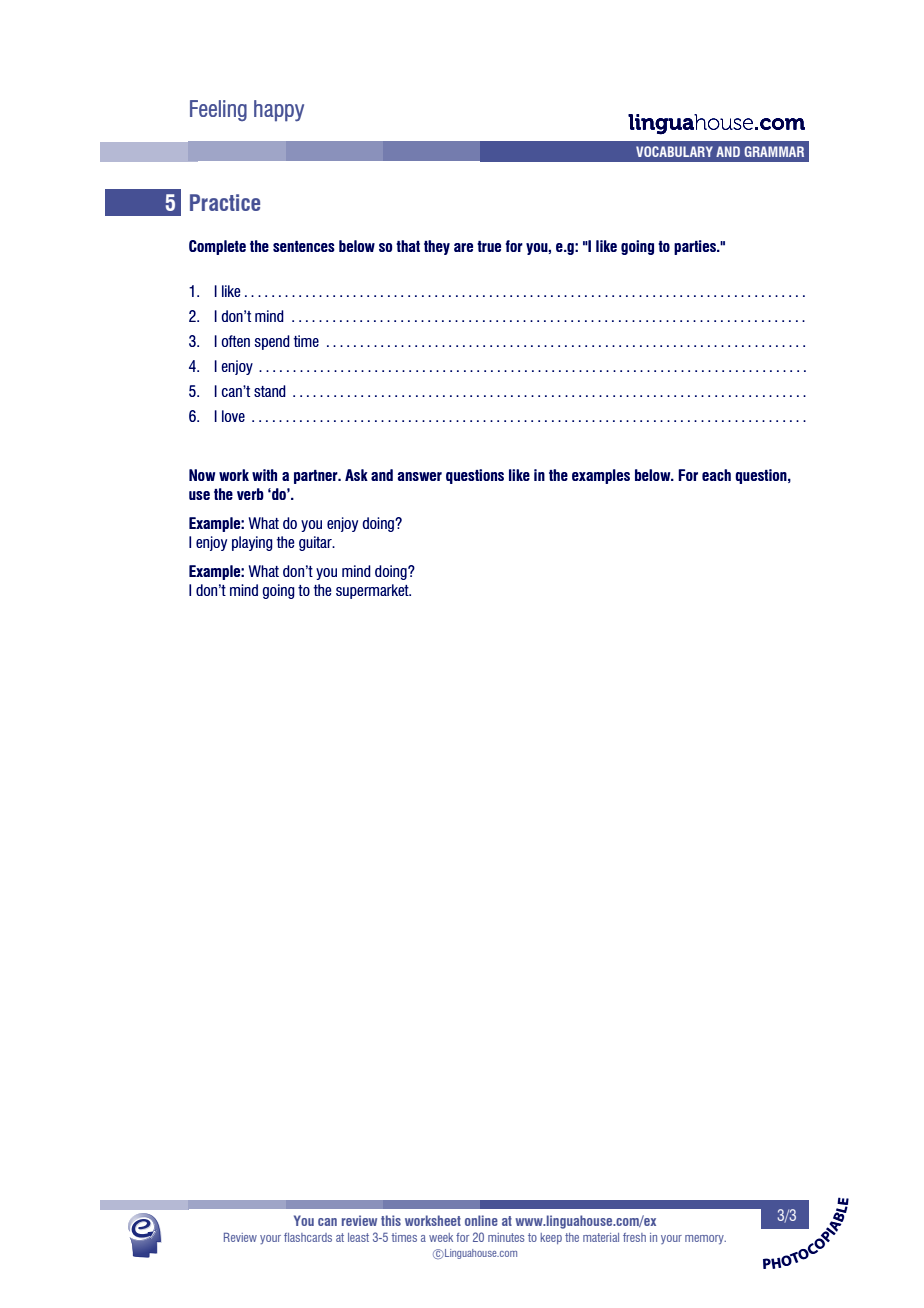 Image resolution: width=924 pixels, height=1308 pixels. Describe the element at coordinates (252, 543) in the image. I see `playing` at that location.
